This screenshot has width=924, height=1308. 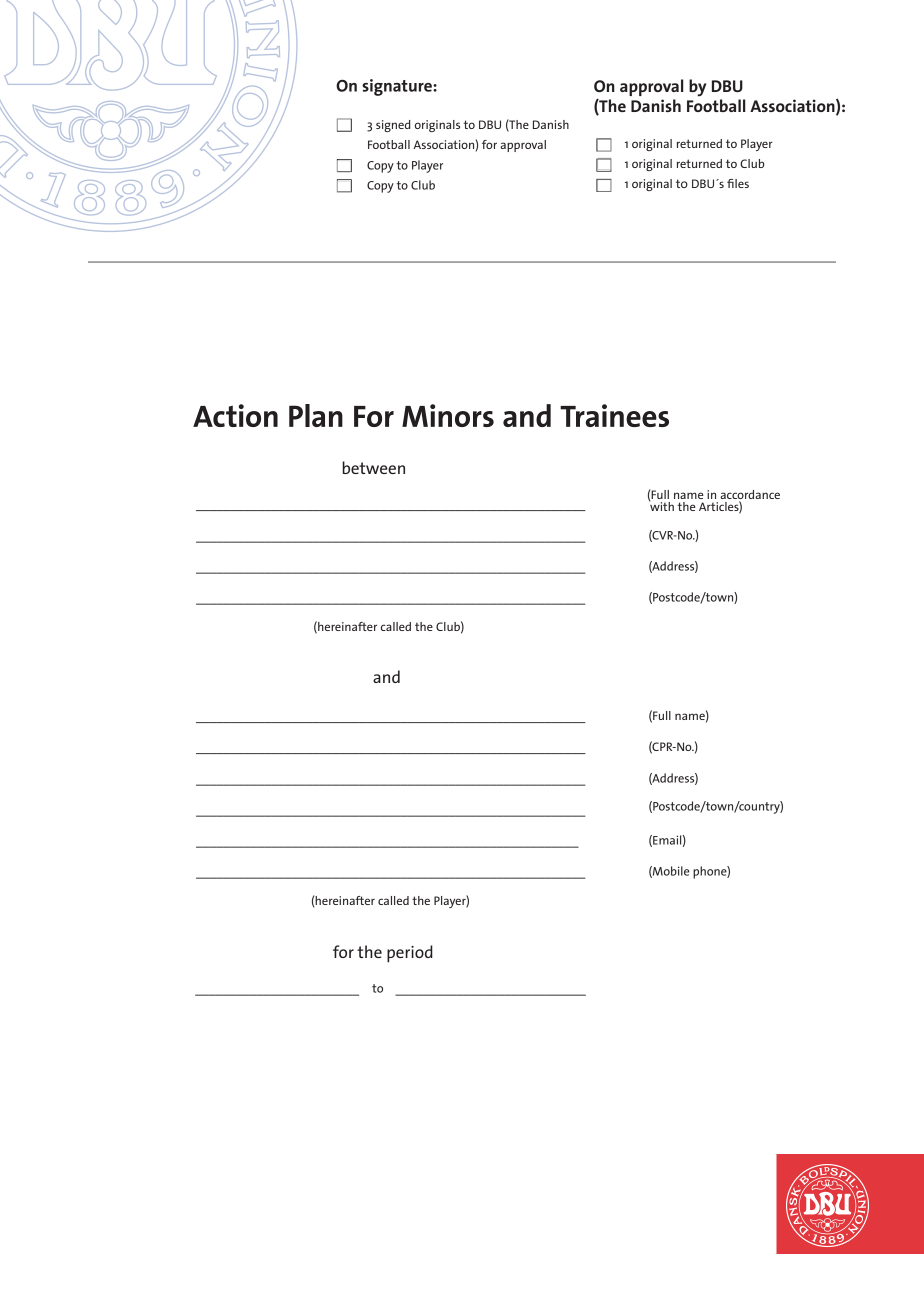 I want to click on signature, so click(x=398, y=87).
